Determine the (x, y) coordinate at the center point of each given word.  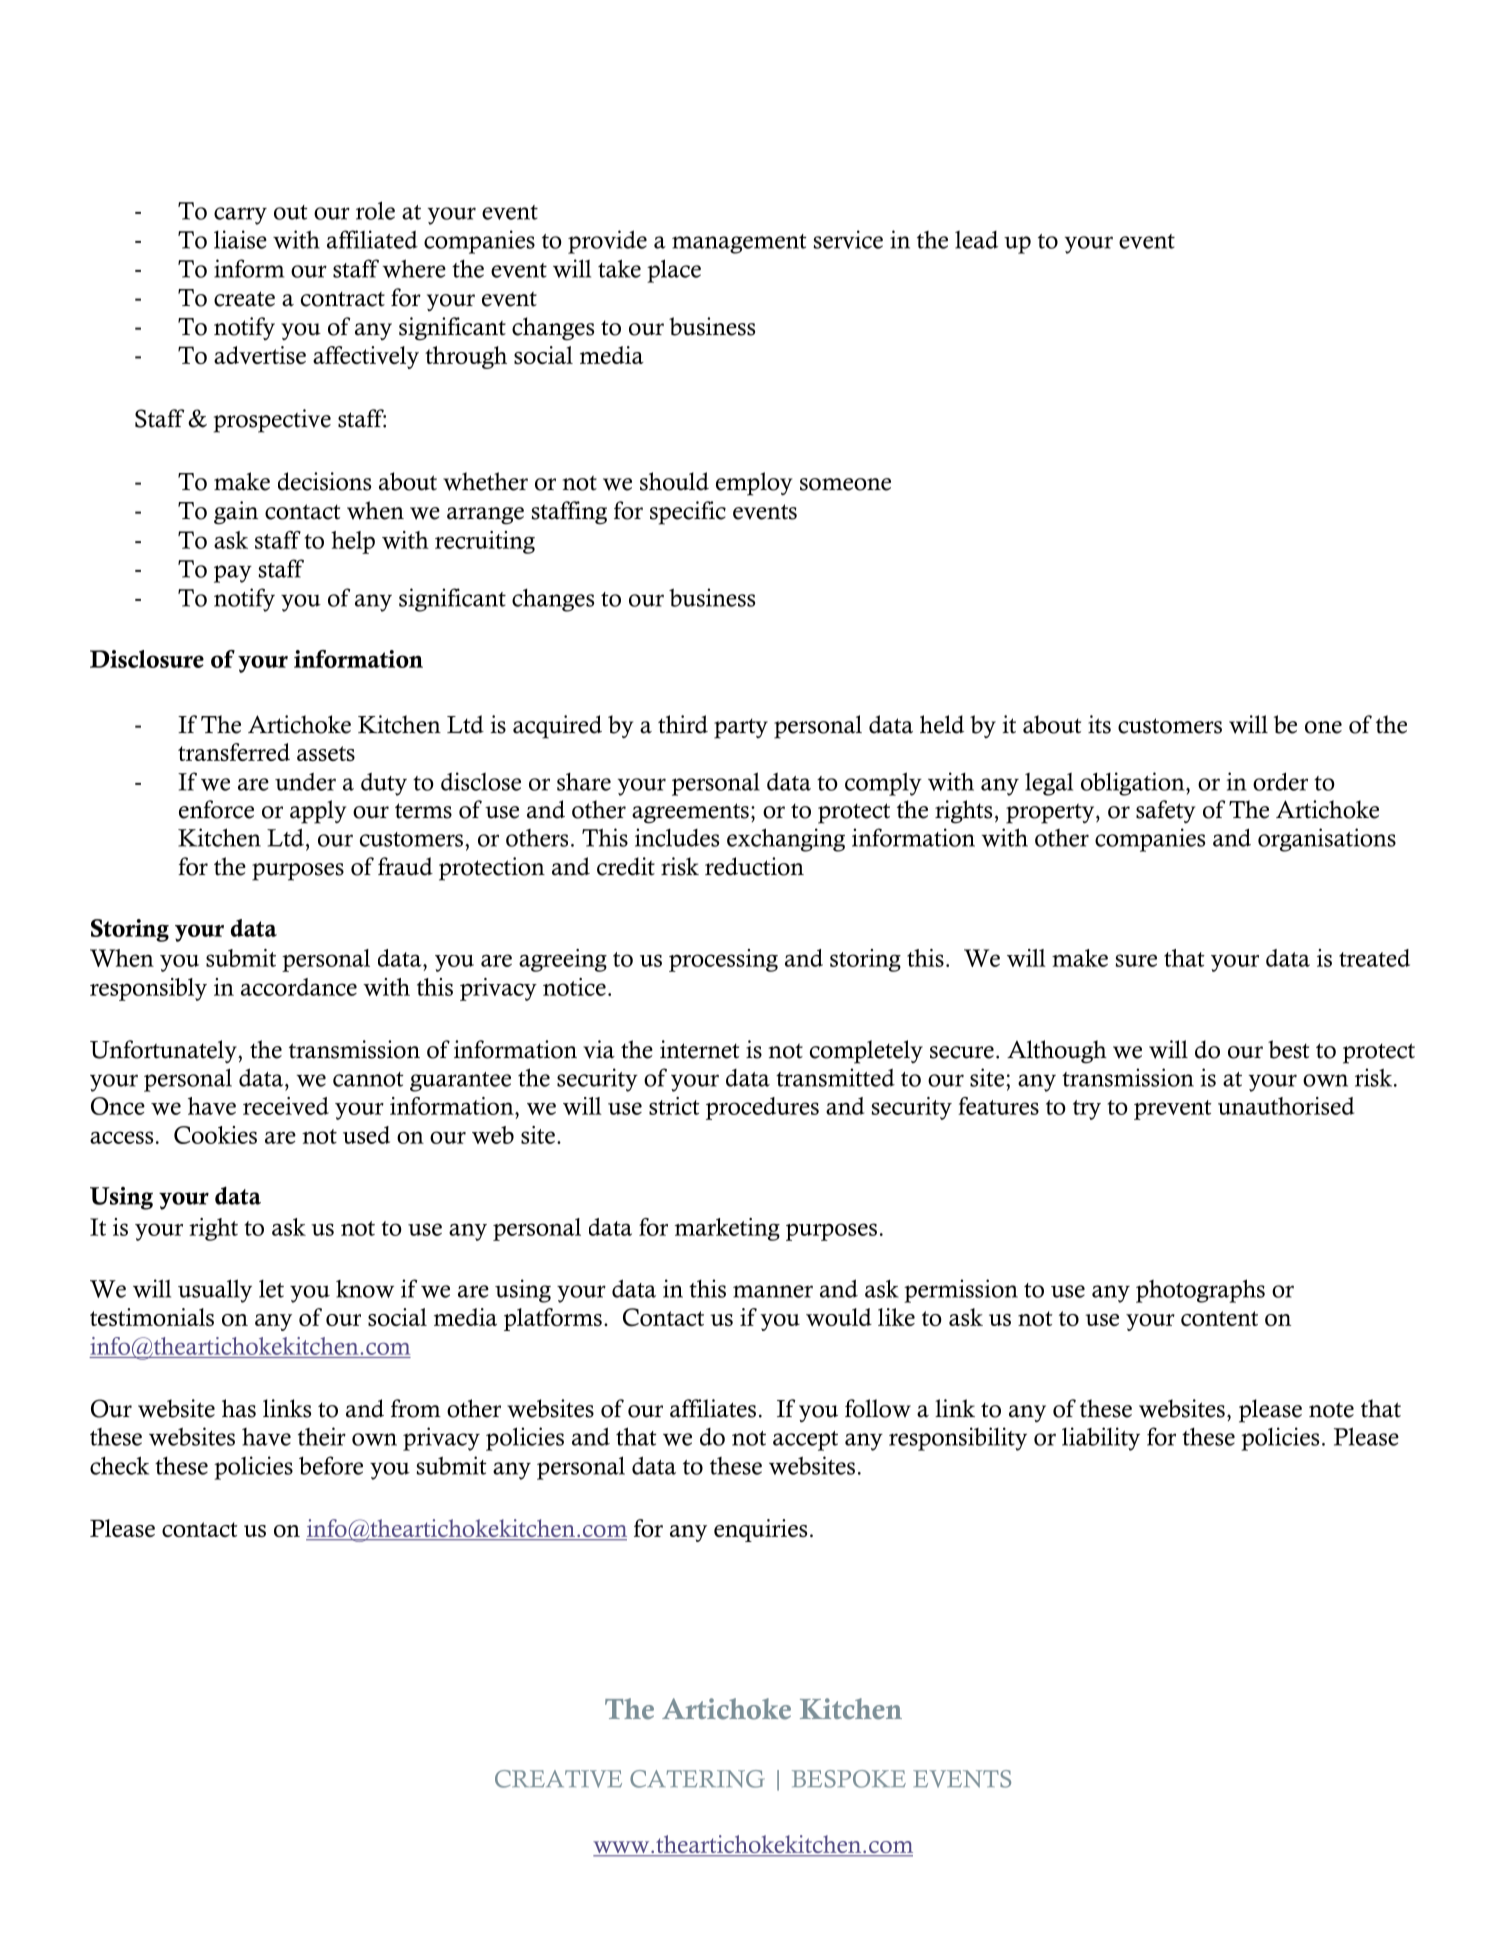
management (739, 244)
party (741, 728)
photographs (1200, 1291)
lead (976, 240)
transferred (234, 752)
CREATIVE (558, 1779)
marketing (727, 1229)
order (1280, 781)
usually (215, 1291)
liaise (240, 239)
